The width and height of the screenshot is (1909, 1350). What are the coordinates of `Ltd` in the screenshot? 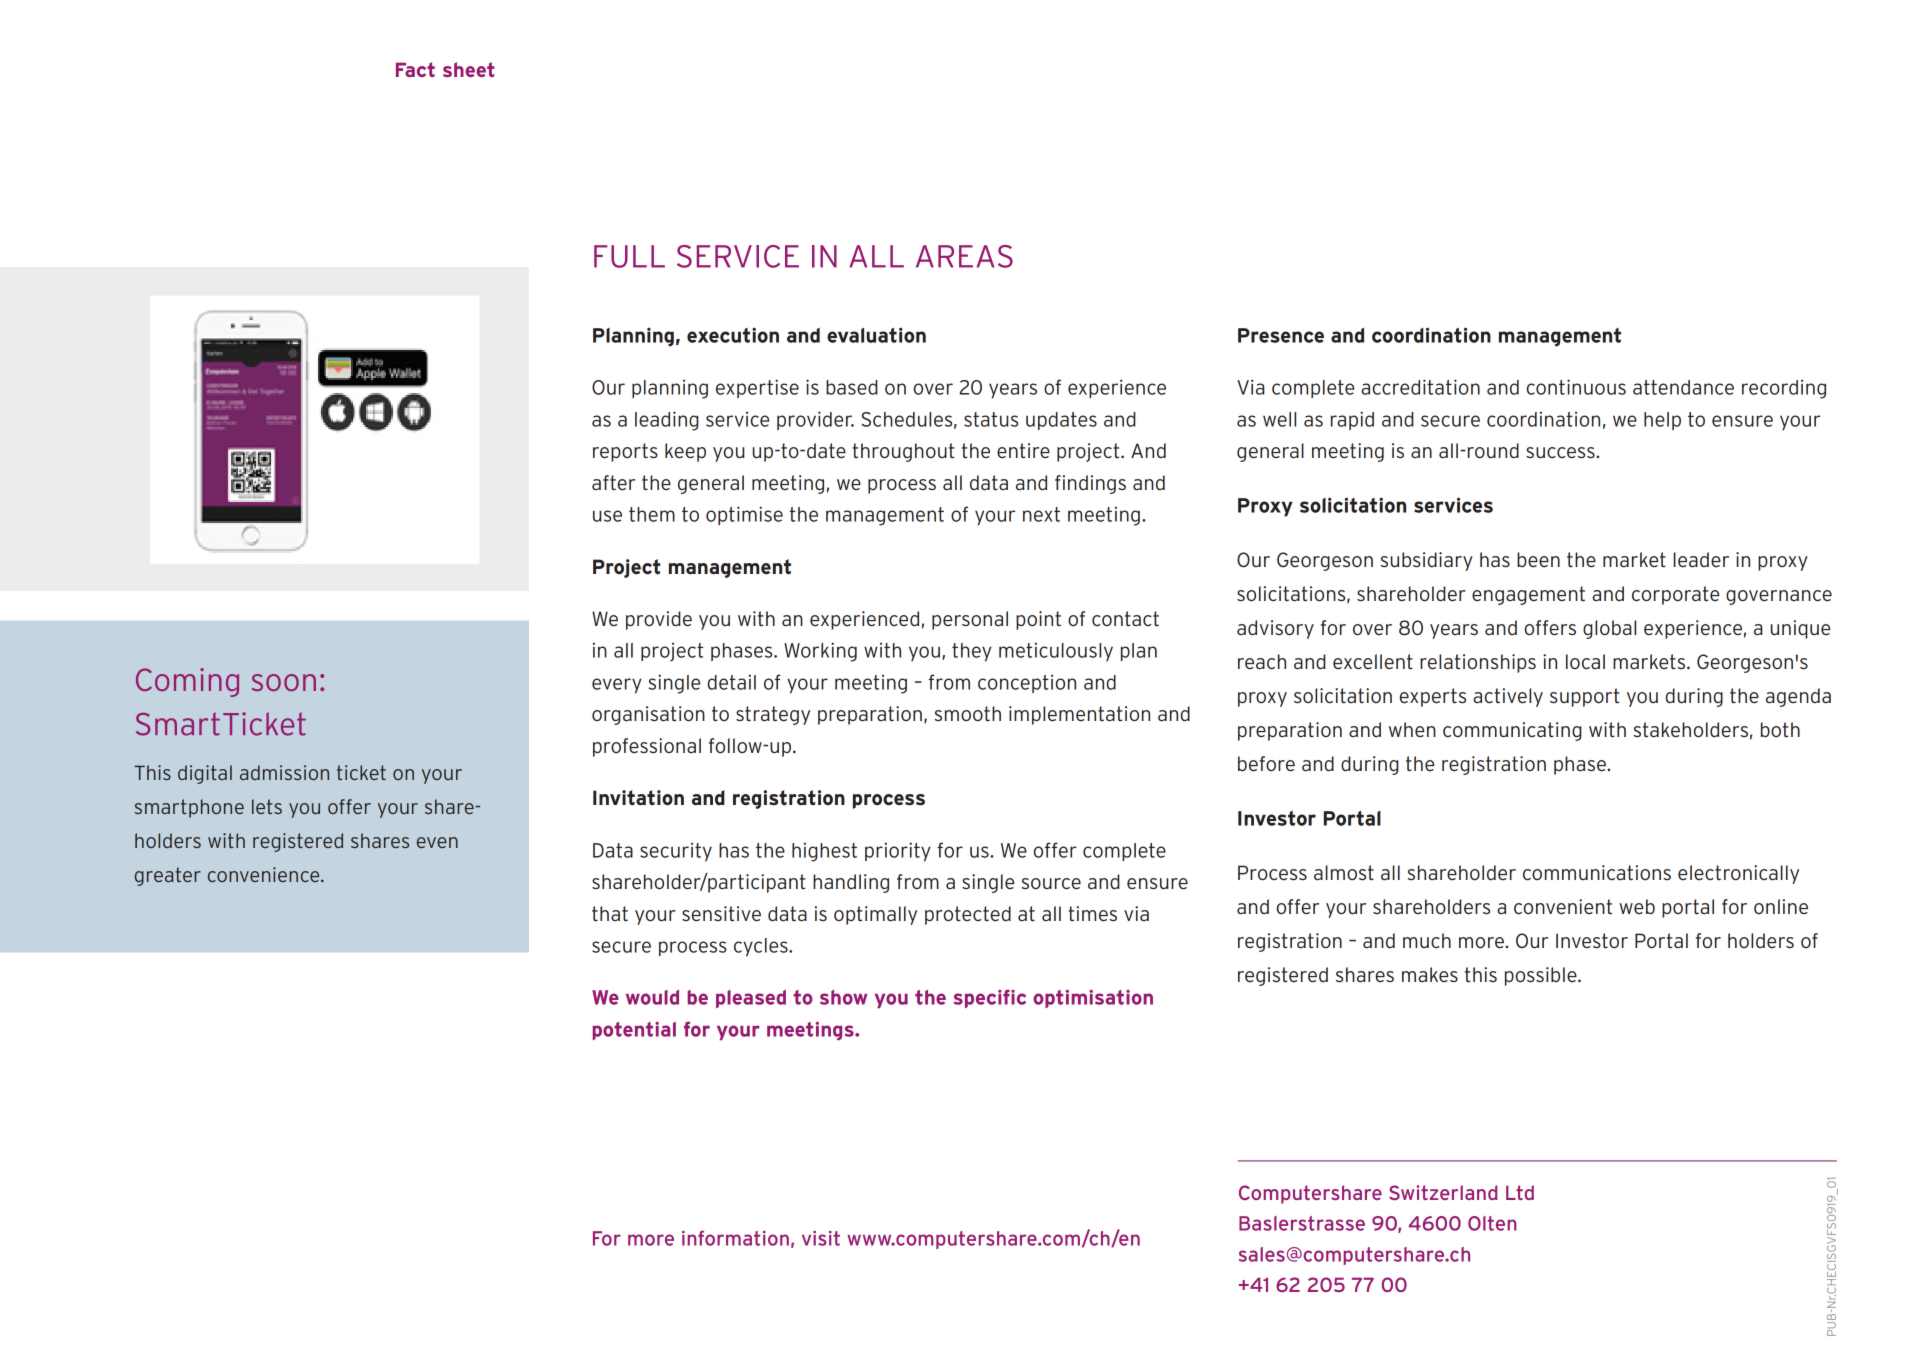 It's located at (1520, 1192).
